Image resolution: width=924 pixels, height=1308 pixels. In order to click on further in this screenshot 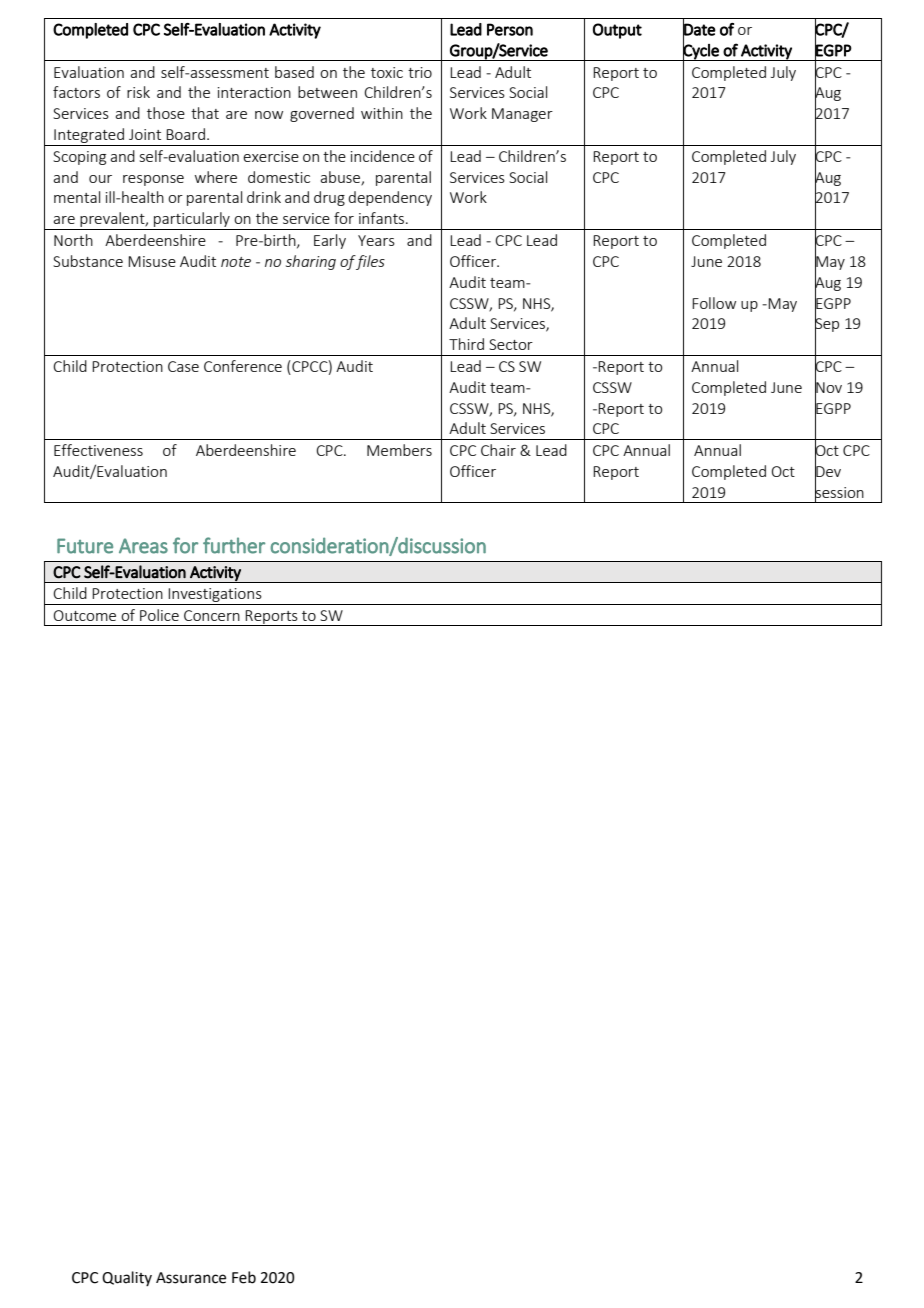, I will do `click(234, 545)`.
